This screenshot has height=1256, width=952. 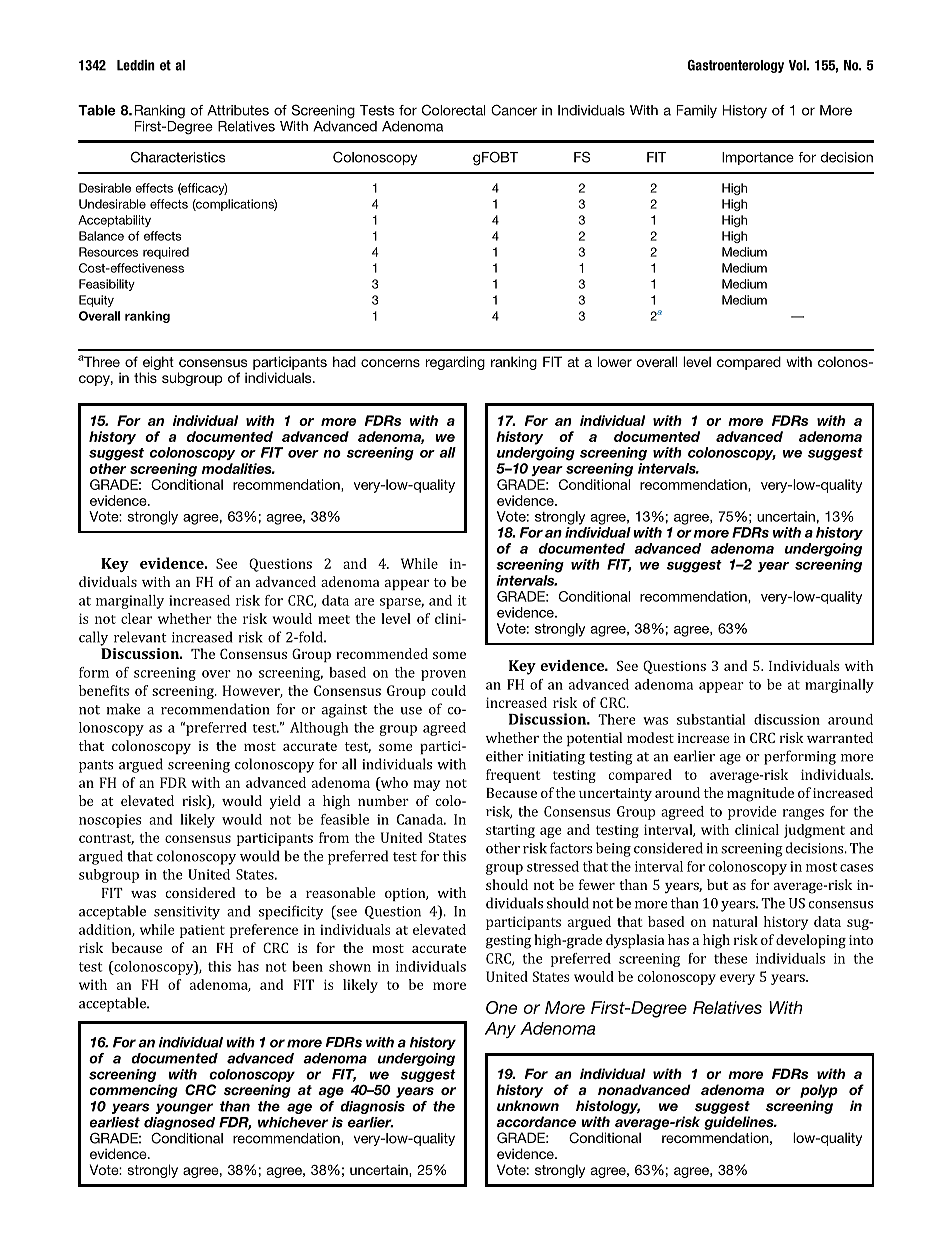 What do you see at coordinates (123, 709) in the screenshot?
I see `make` at bounding box center [123, 709].
